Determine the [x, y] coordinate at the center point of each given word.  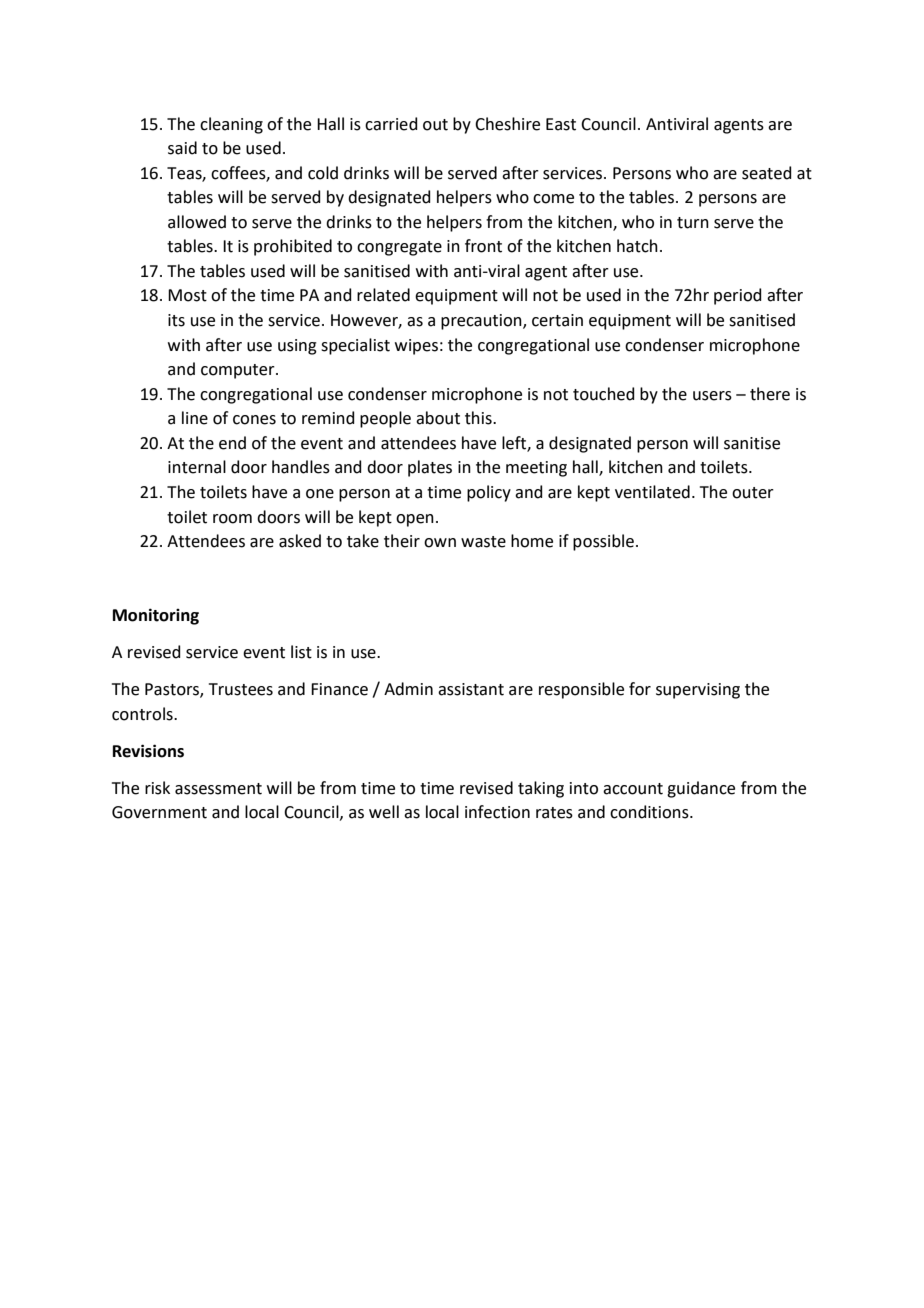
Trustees [241, 689]
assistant [471, 689]
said [182, 148]
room [232, 519]
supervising [698, 691]
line [195, 418]
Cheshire [507, 124]
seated [767, 173]
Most [187, 295]
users [712, 396]
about [438, 418]
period [738, 296]
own [440, 543]
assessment [218, 789]
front [483, 246]
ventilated [652, 492]
